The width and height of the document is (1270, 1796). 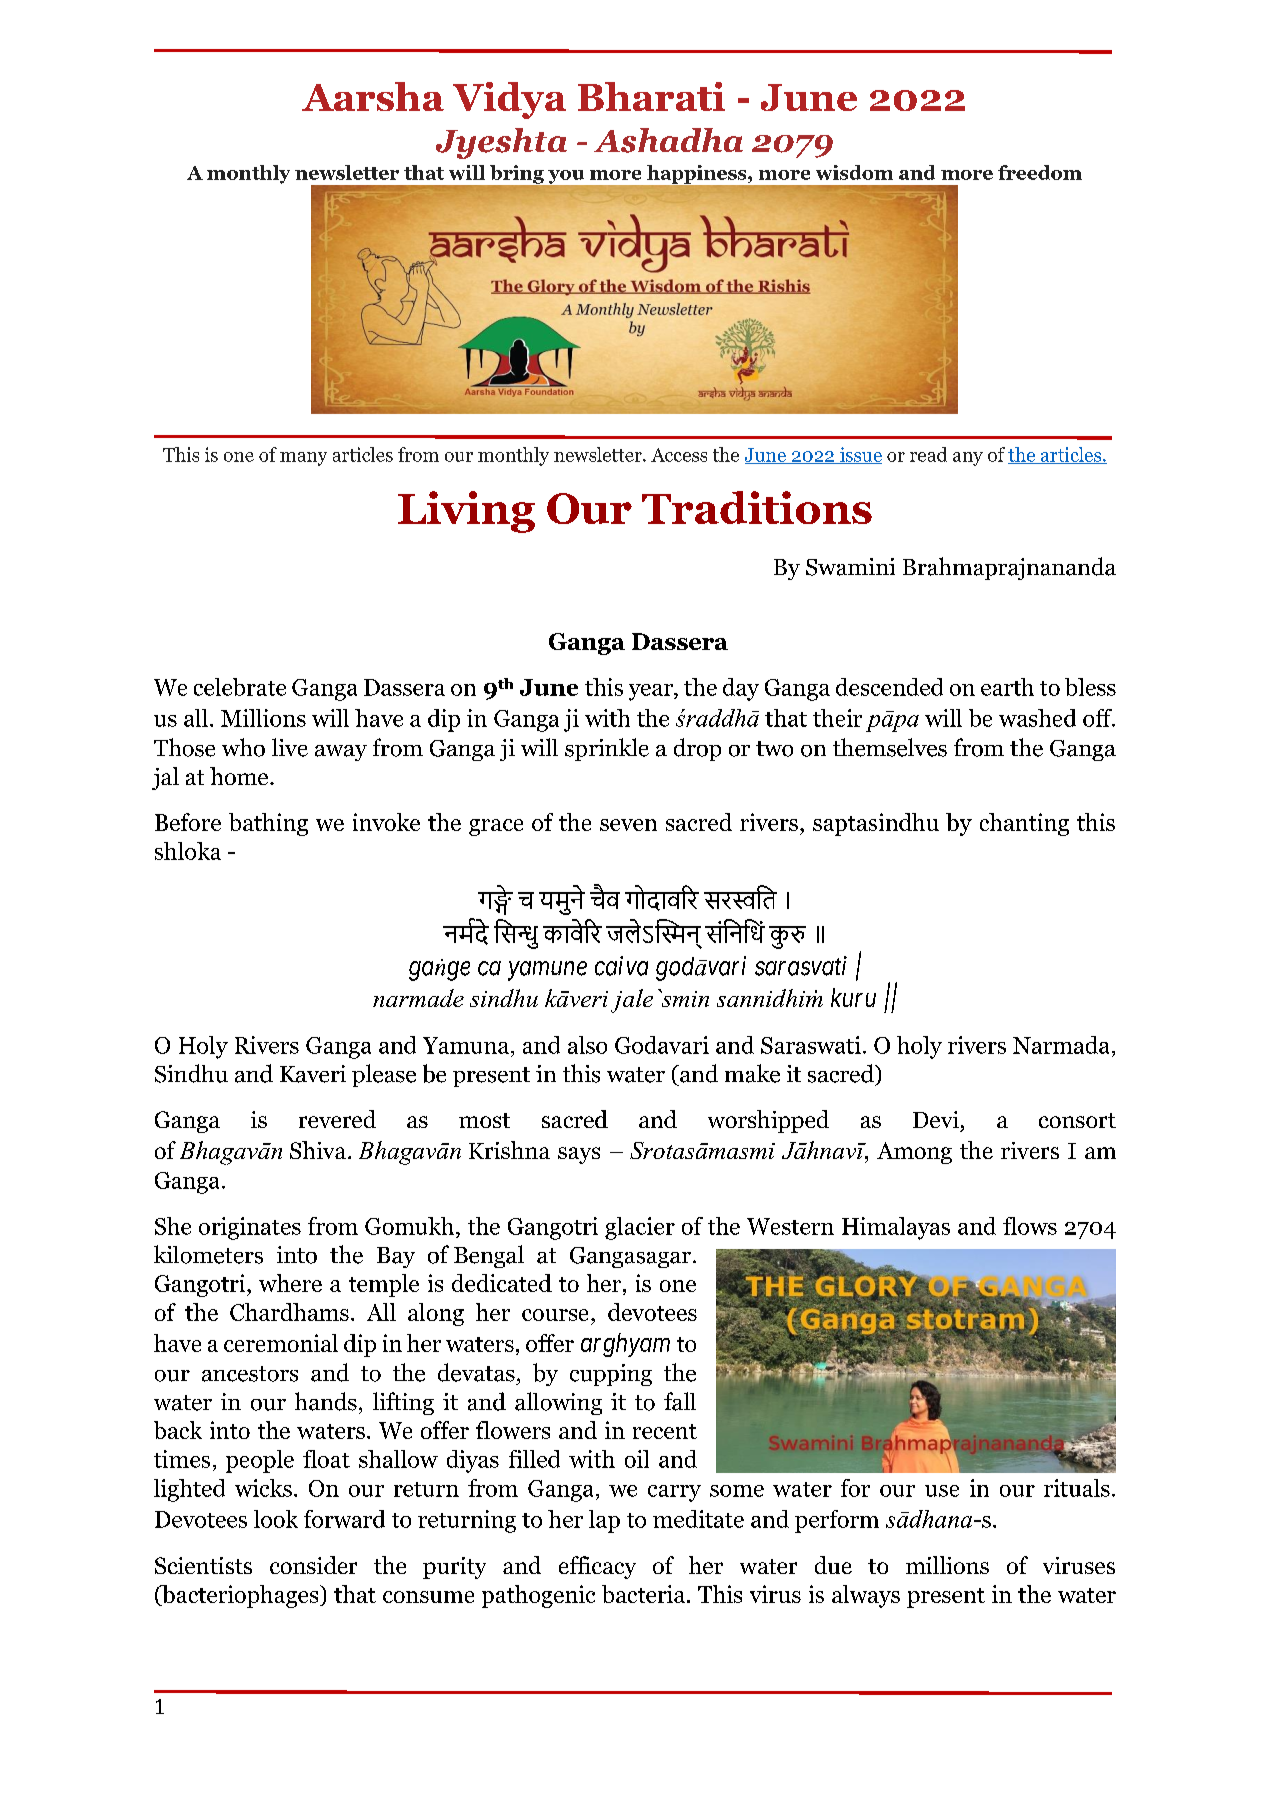 I want to click on freedom, so click(x=1040, y=172).
